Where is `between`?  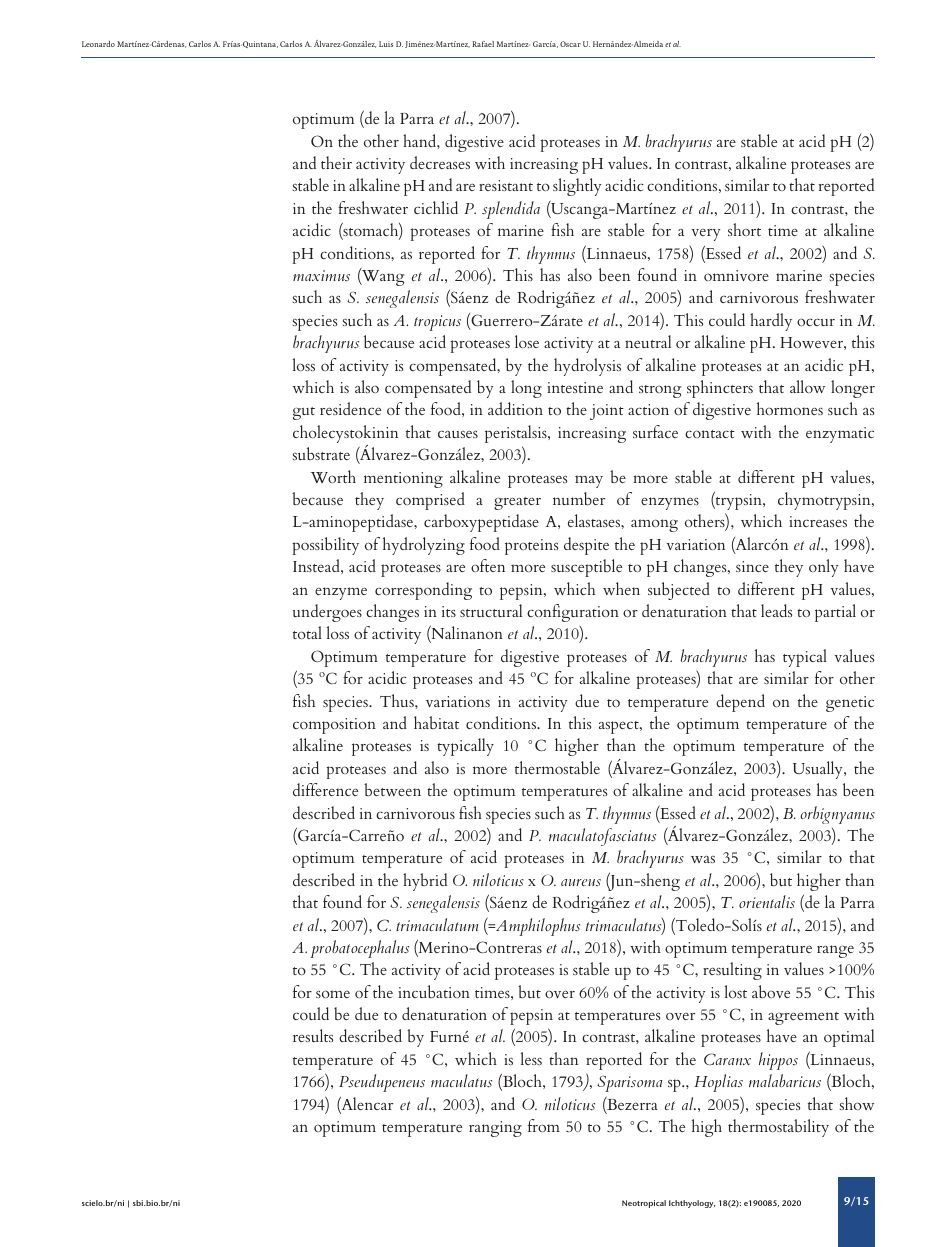
between is located at coordinates (392, 789).
